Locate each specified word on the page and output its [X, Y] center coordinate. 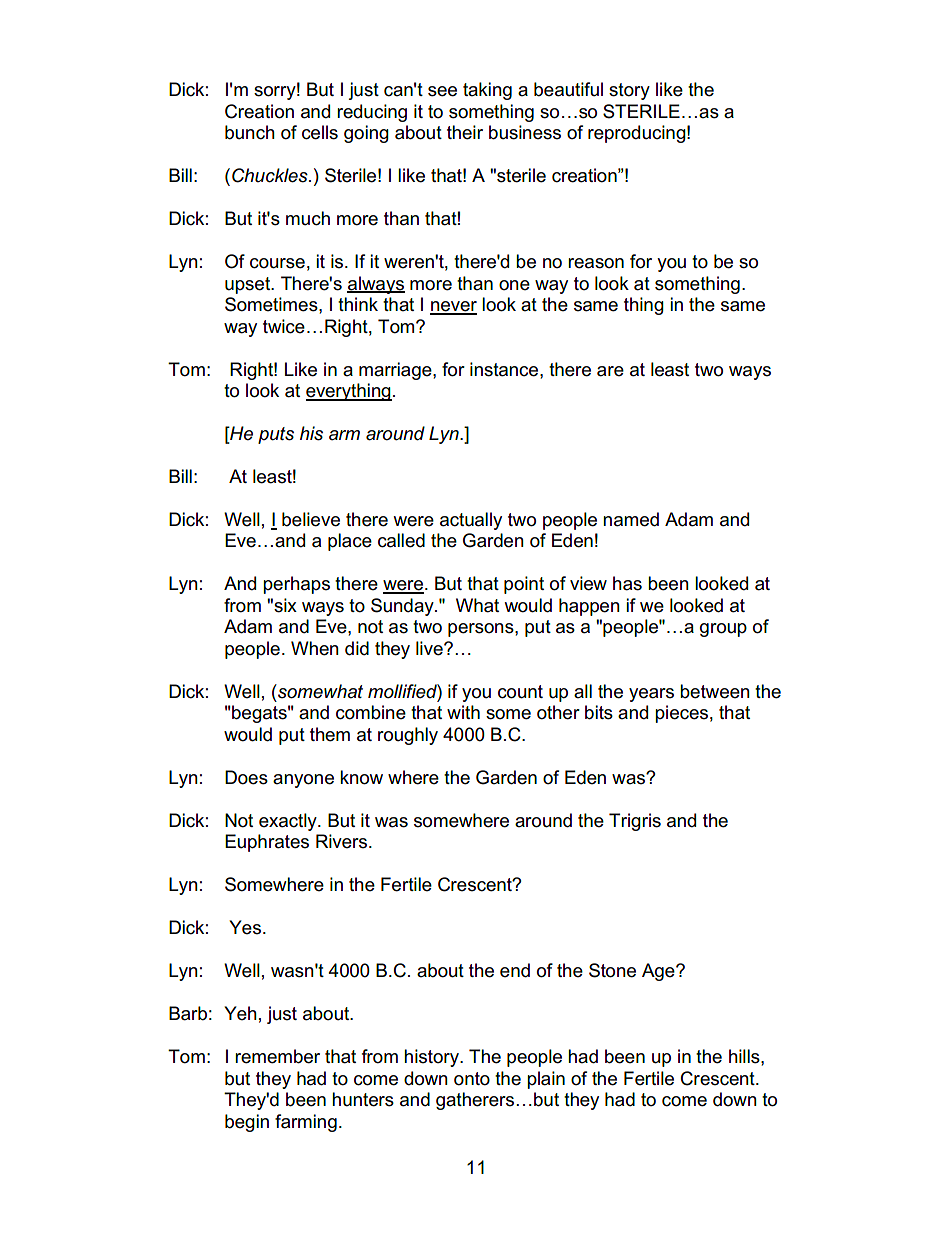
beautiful [568, 89]
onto [472, 1079]
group [723, 630]
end [515, 970]
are [610, 371]
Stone [612, 970]
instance [505, 369]
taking [487, 91]
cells [320, 132]
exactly [289, 822]
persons [482, 630]
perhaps [296, 585]
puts [276, 435]
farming [306, 1123]
